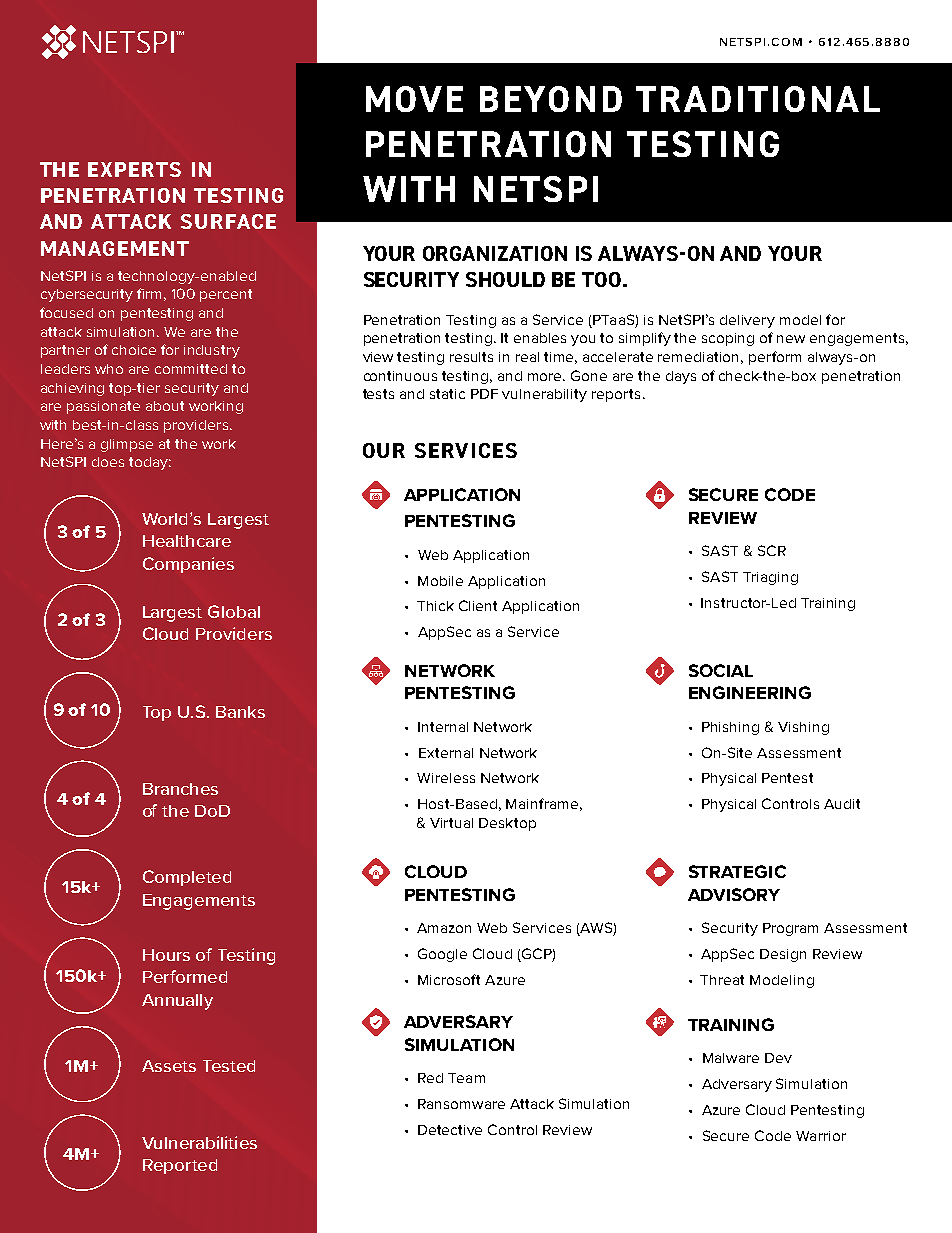 Image resolution: width=952 pixels, height=1233 pixels. I want to click on Vulnerabilities, so click(199, 1142).
